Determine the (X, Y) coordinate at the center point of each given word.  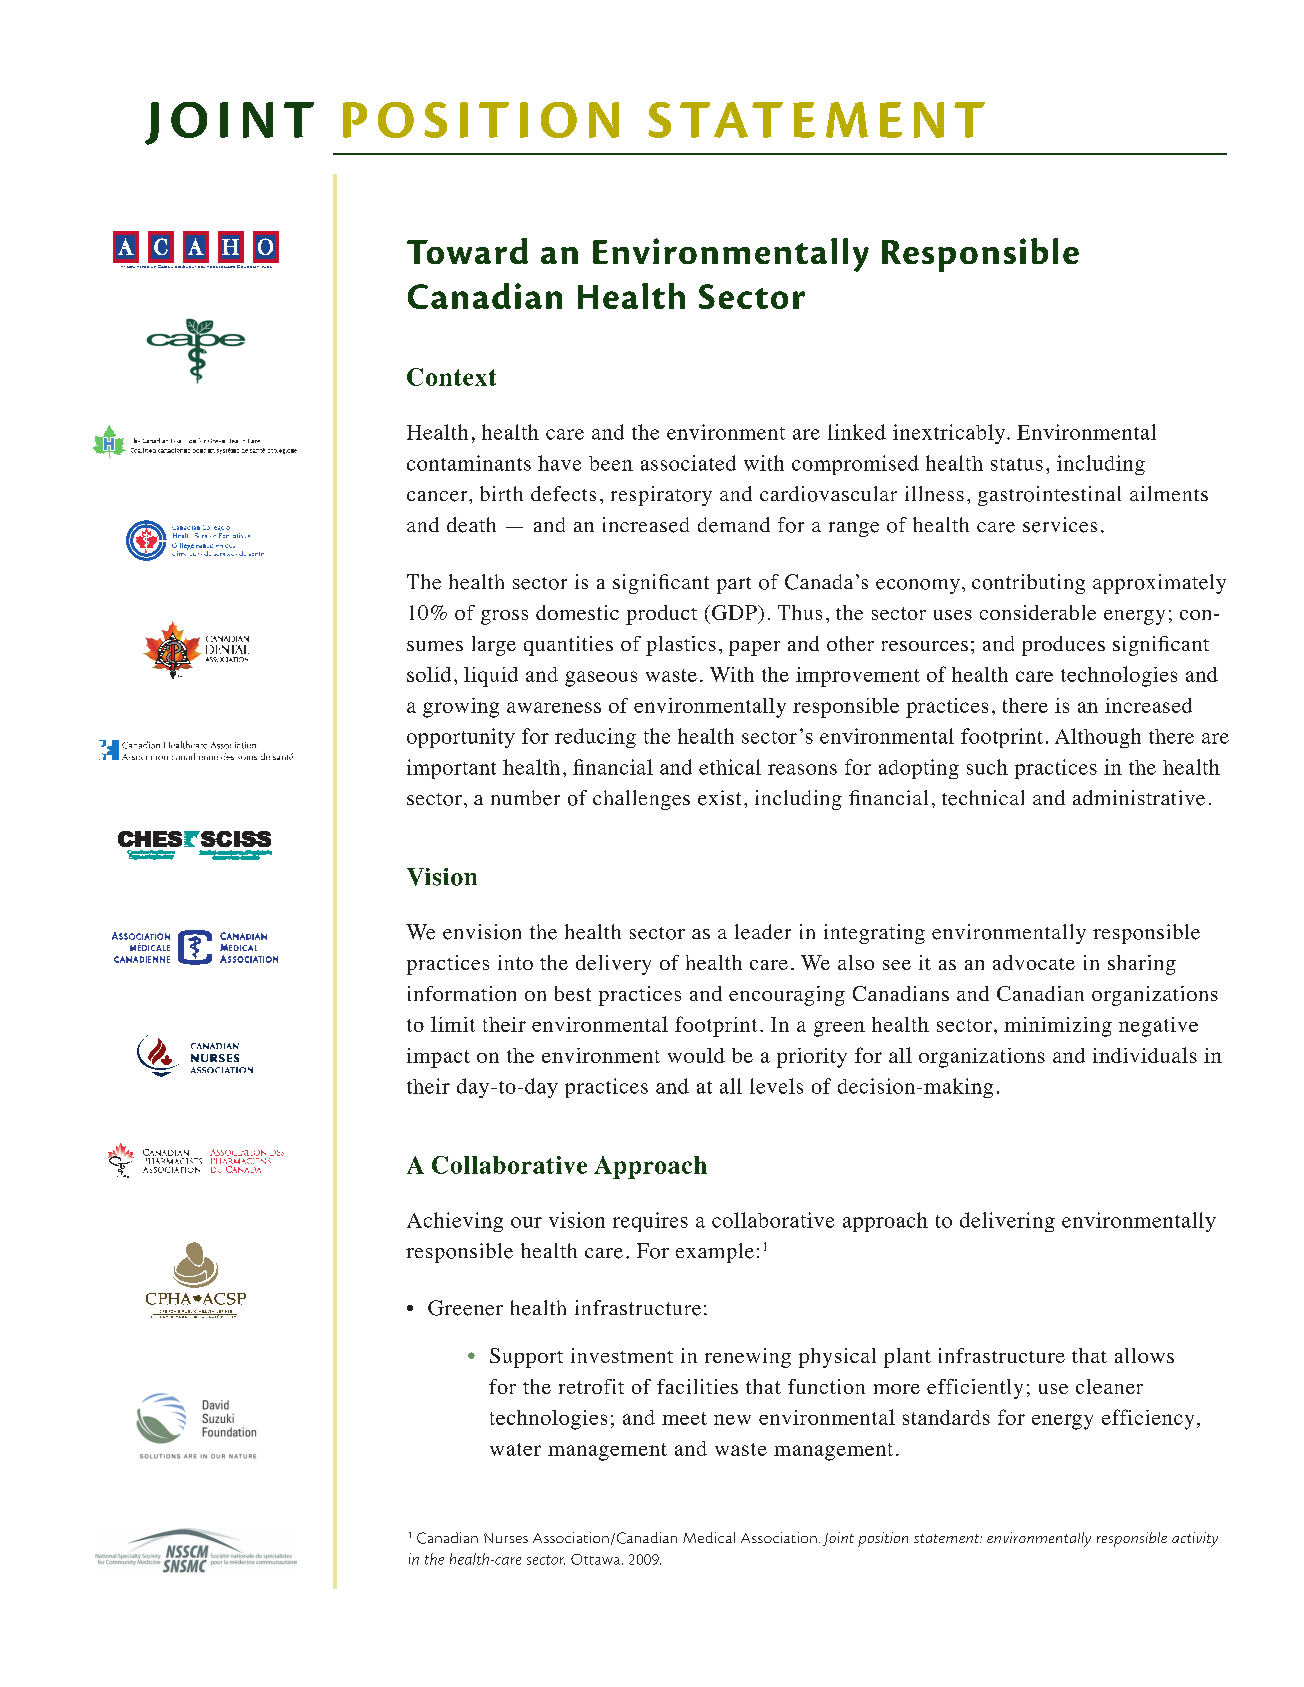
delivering (1007, 1222)
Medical (709, 1537)
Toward (467, 251)
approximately (1159, 584)
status (1017, 464)
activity (1195, 1539)
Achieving (455, 1222)
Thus (800, 612)
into (515, 962)
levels (776, 1086)
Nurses (506, 1538)
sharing (1142, 965)
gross (504, 617)
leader (763, 932)
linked (857, 432)
